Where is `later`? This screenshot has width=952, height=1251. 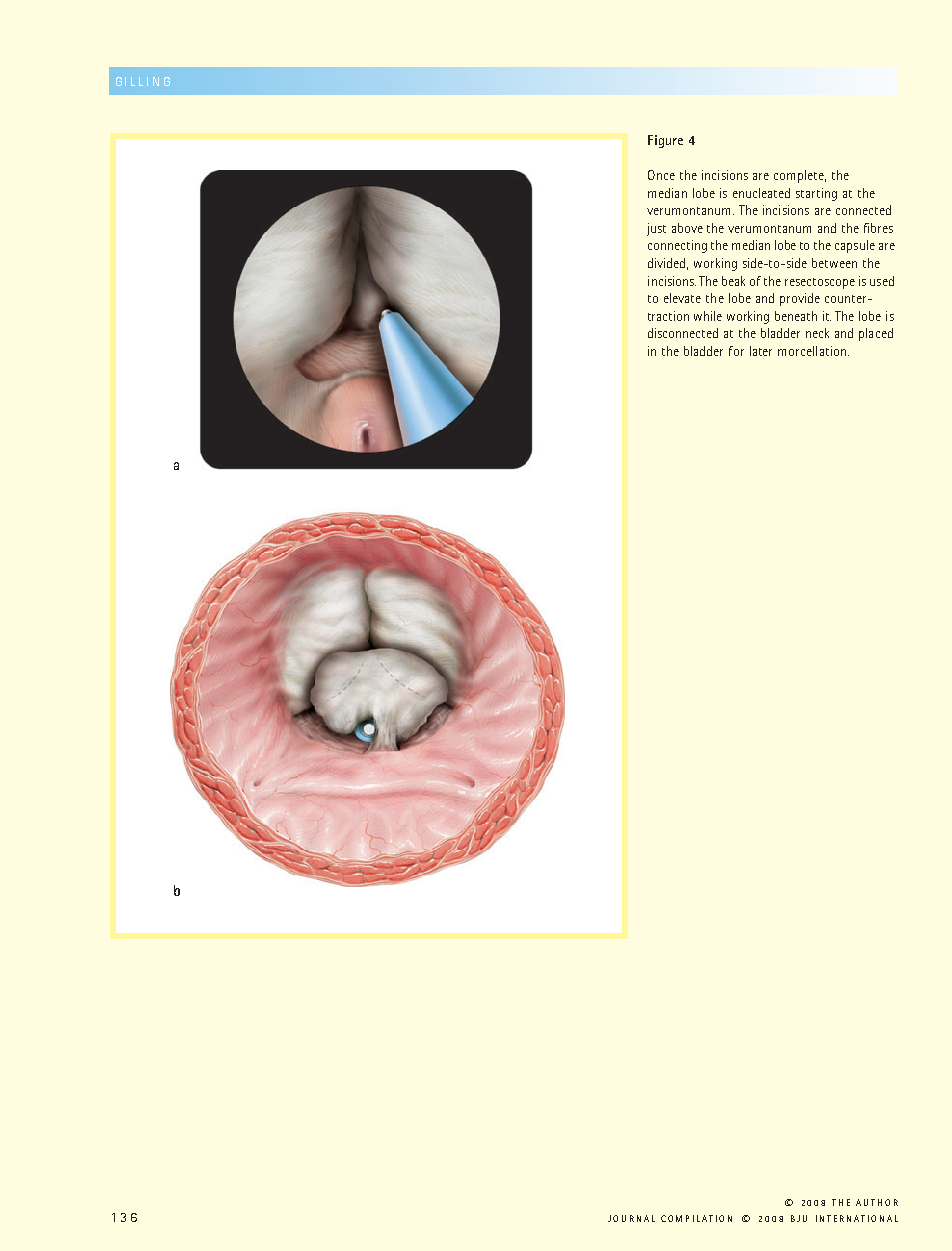
later is located at coordinates (761, 351).
